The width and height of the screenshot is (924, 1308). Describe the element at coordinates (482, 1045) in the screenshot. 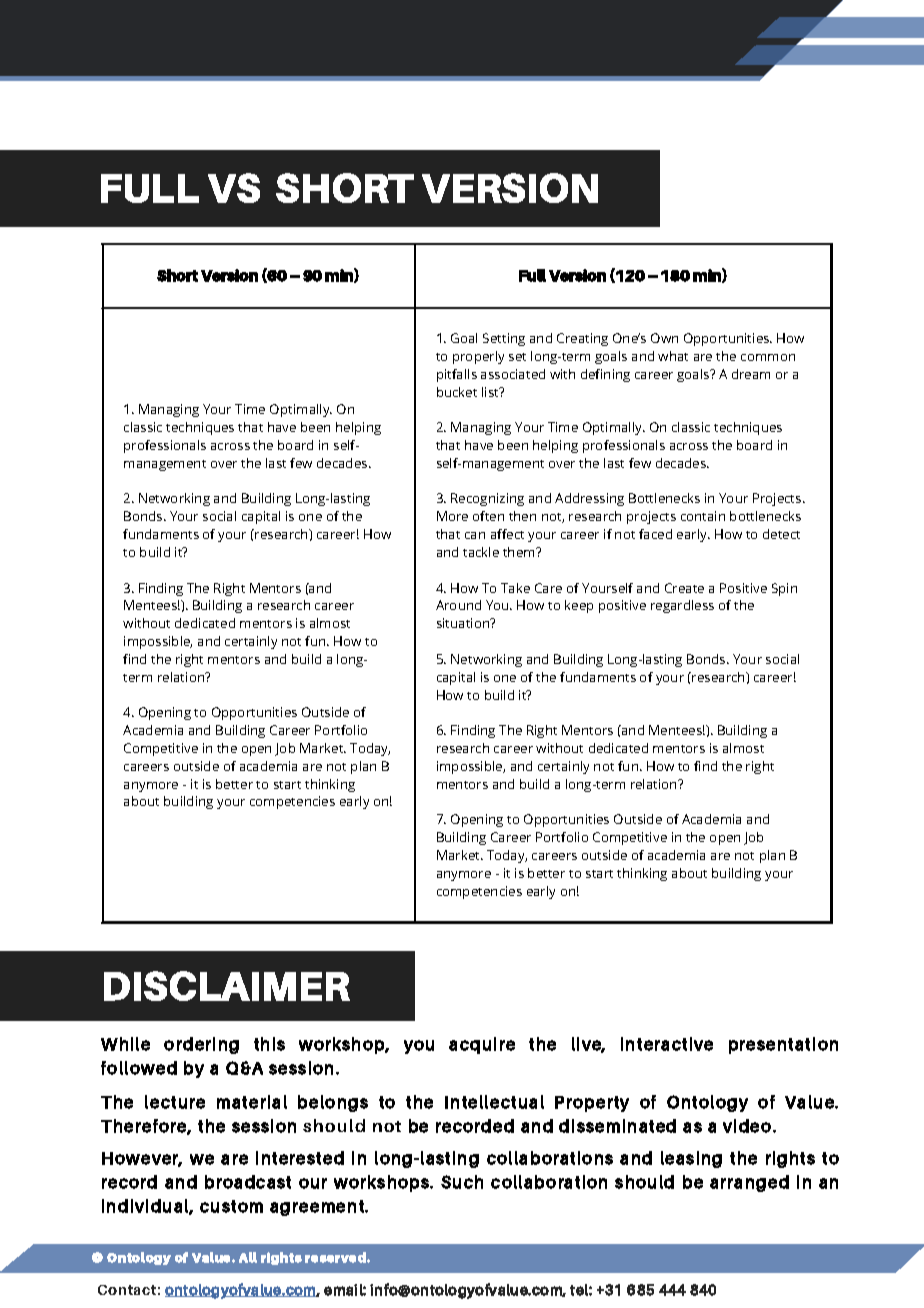

I see `acquire` at that location.
